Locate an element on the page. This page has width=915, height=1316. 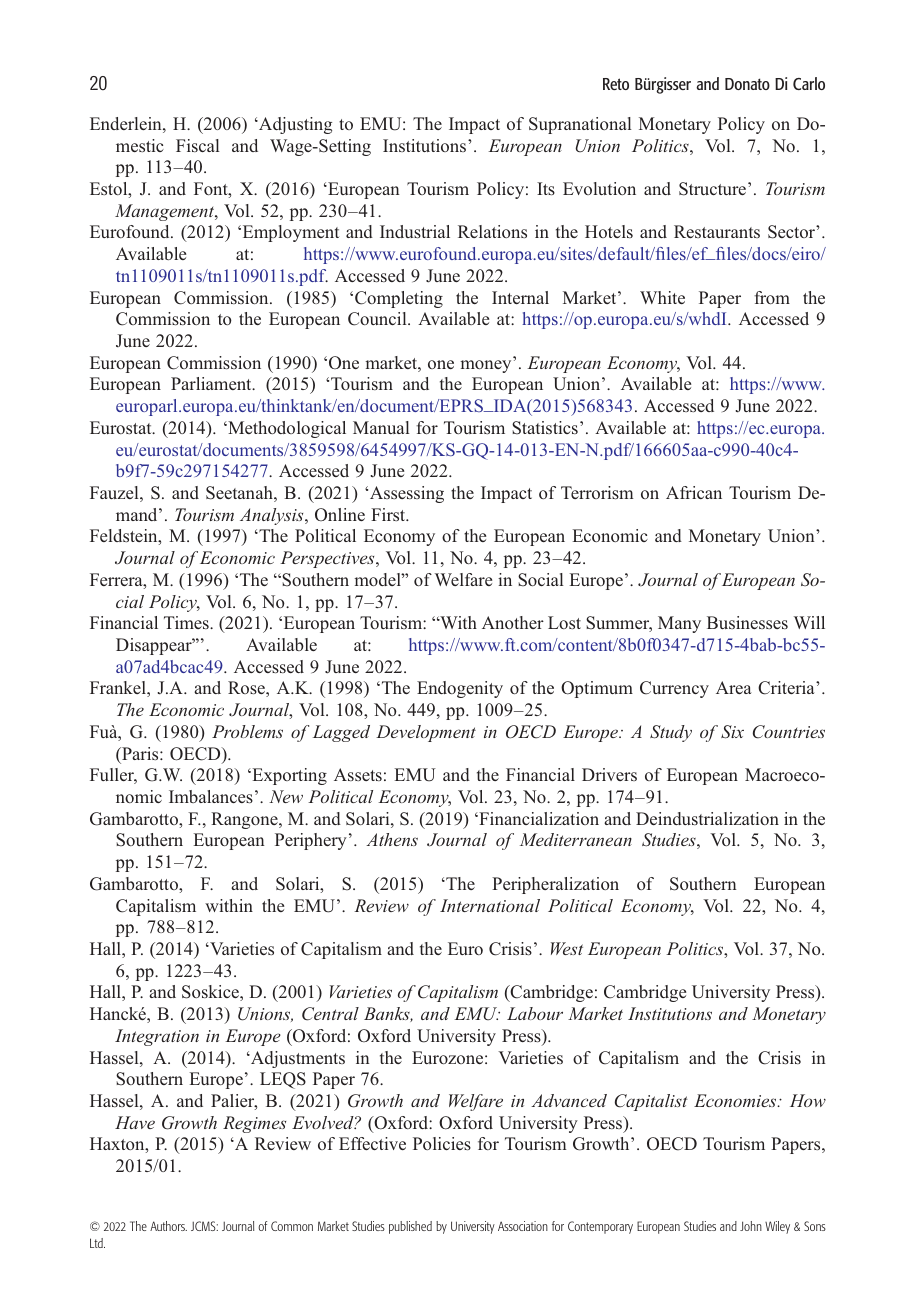
John is located at coordinates (751, 1226).
